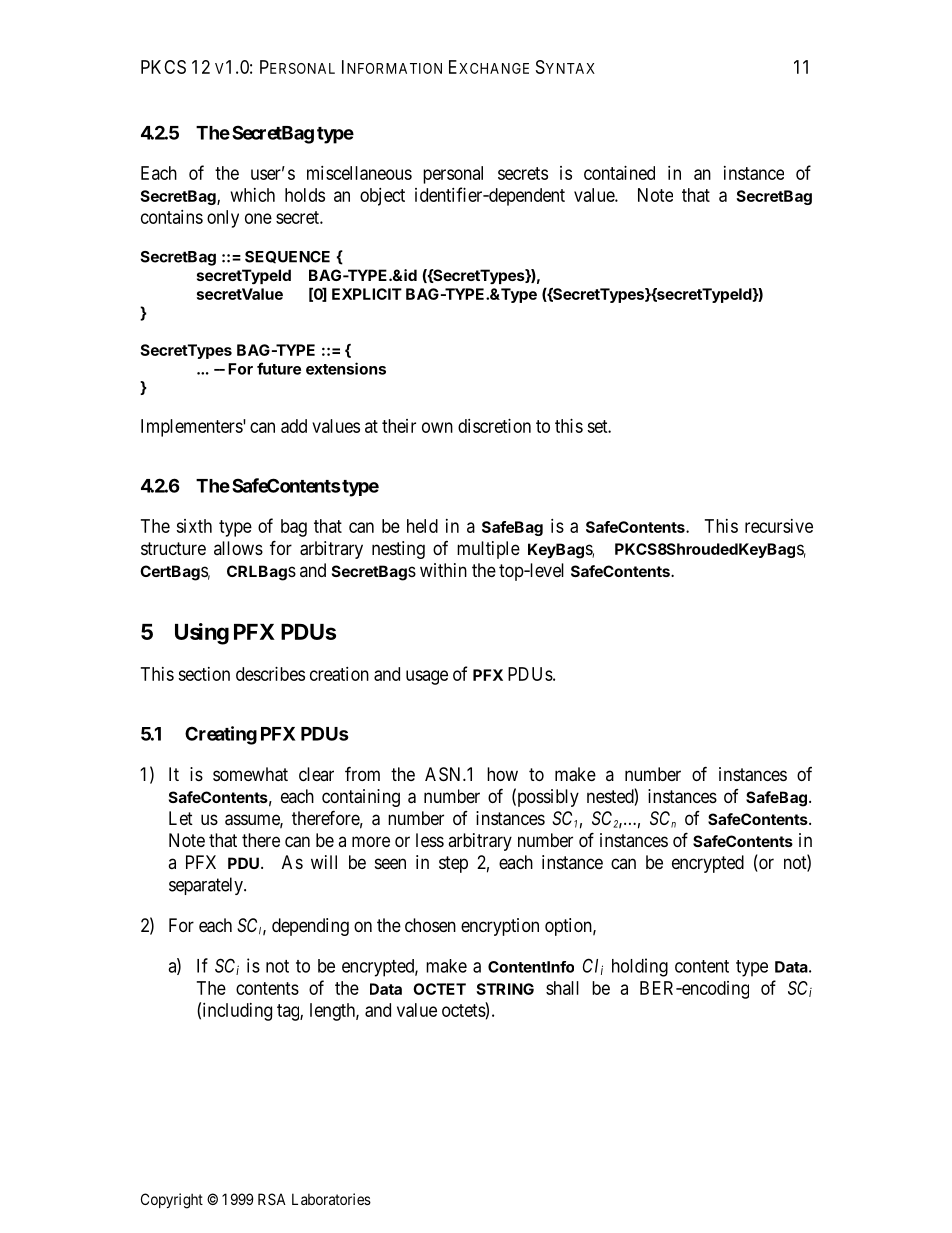 The image size is (952, 1233). I want to click on Laboratories, so click(331, 1199).
